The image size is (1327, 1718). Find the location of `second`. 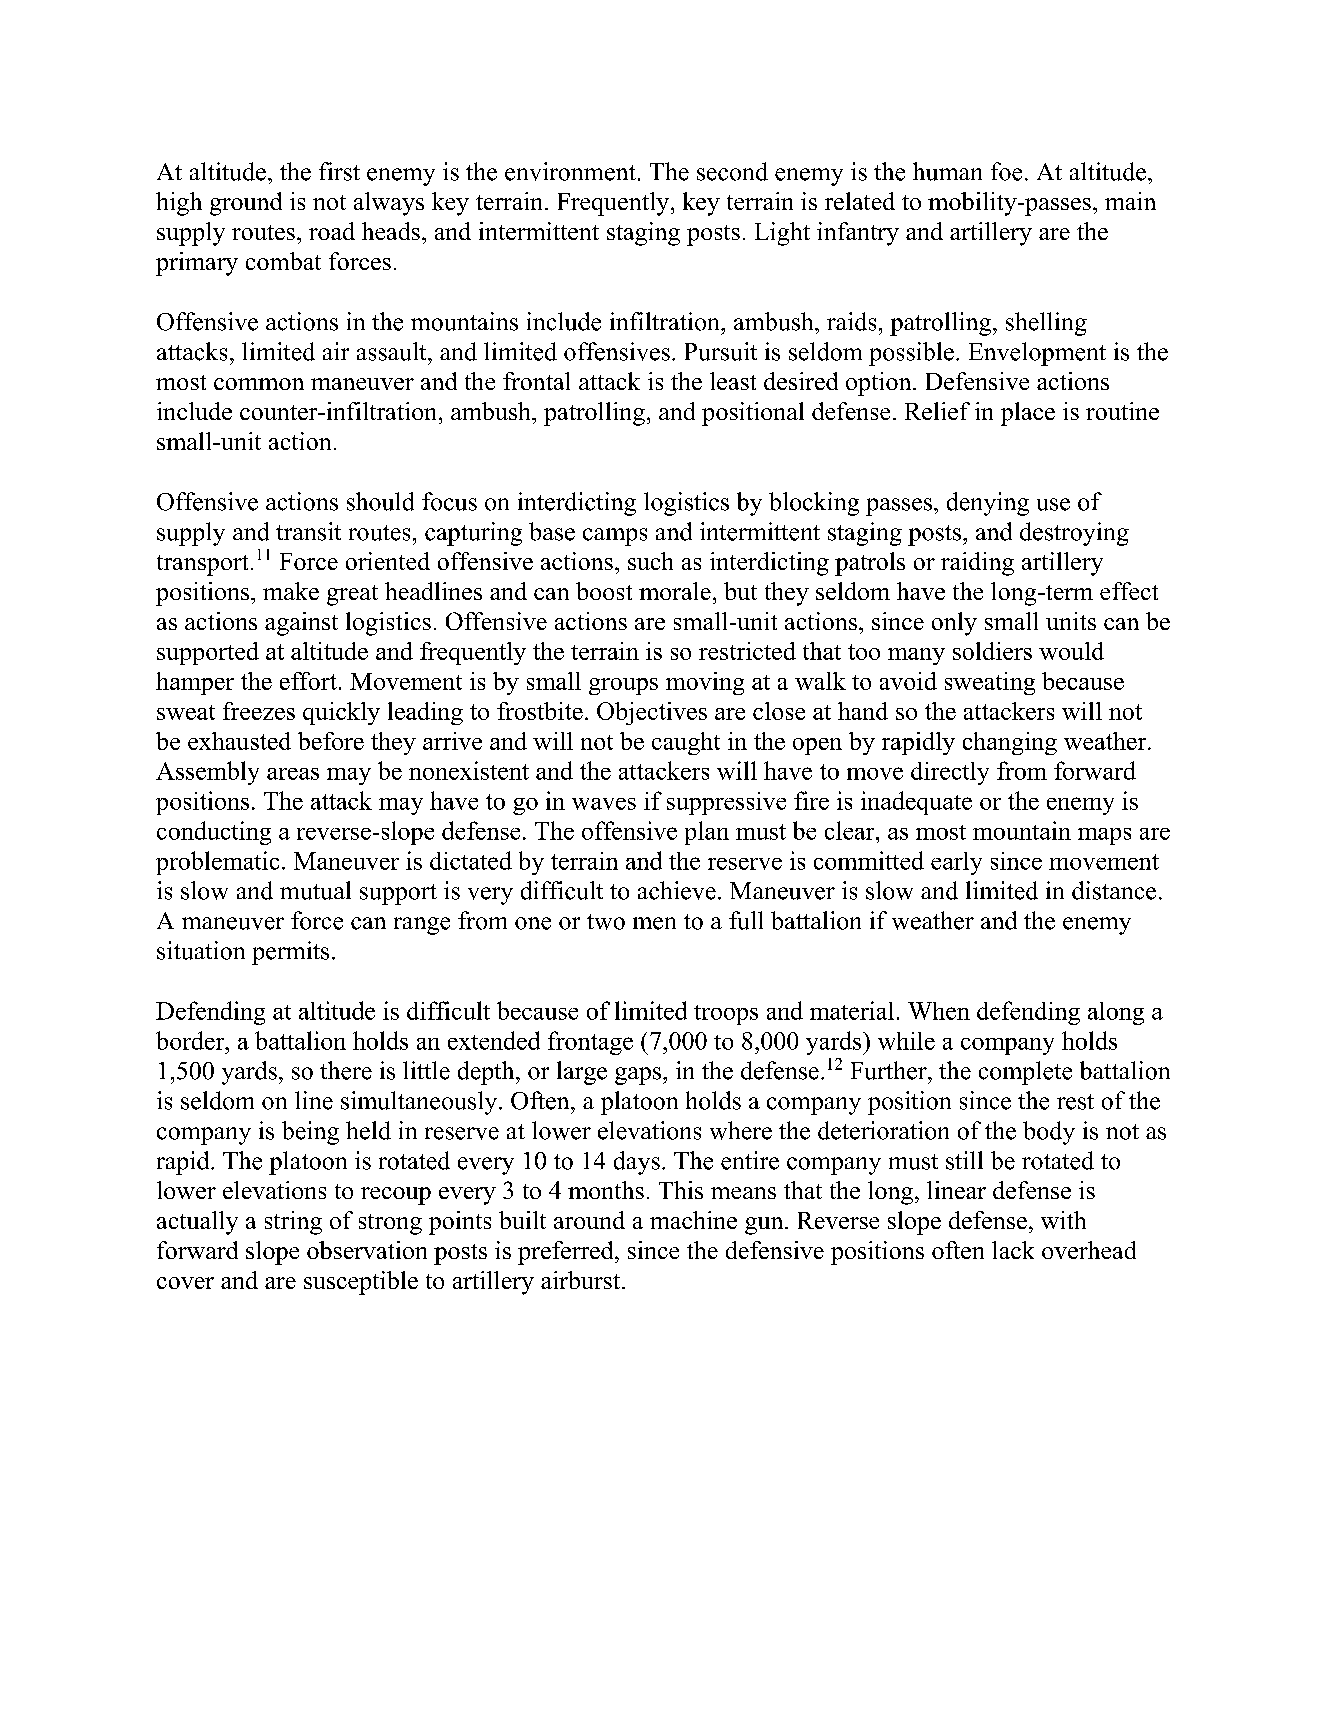

second is located at coordinates (732, 171).
